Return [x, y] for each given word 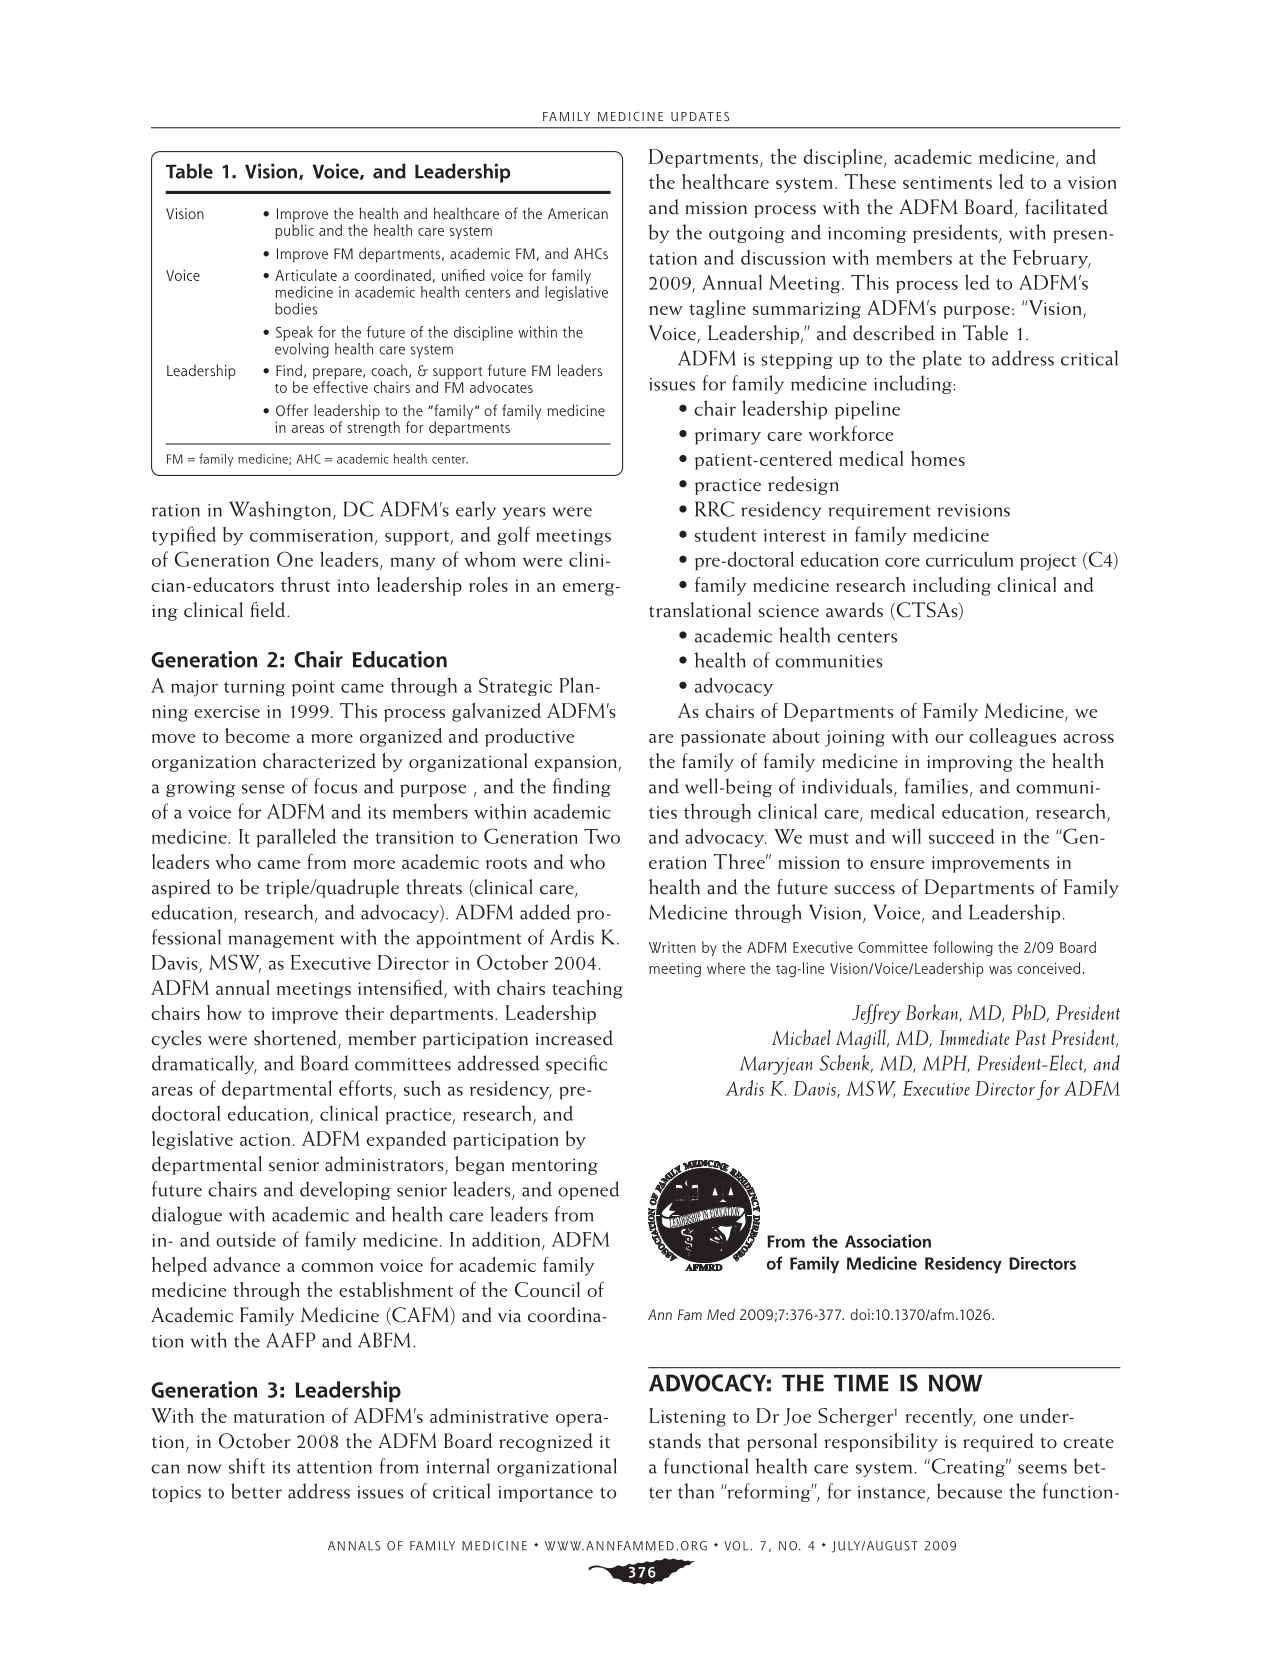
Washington [281, 510]
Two [602, 836]
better [256, 1491]
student [726, 534]
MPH [946, 1064]
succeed [962, 836]
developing [345, 1190]
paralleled [297, 838]
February [1052, 258]
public [294, 230]
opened [589, 1190]
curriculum [969, 559]
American [578, 214]
